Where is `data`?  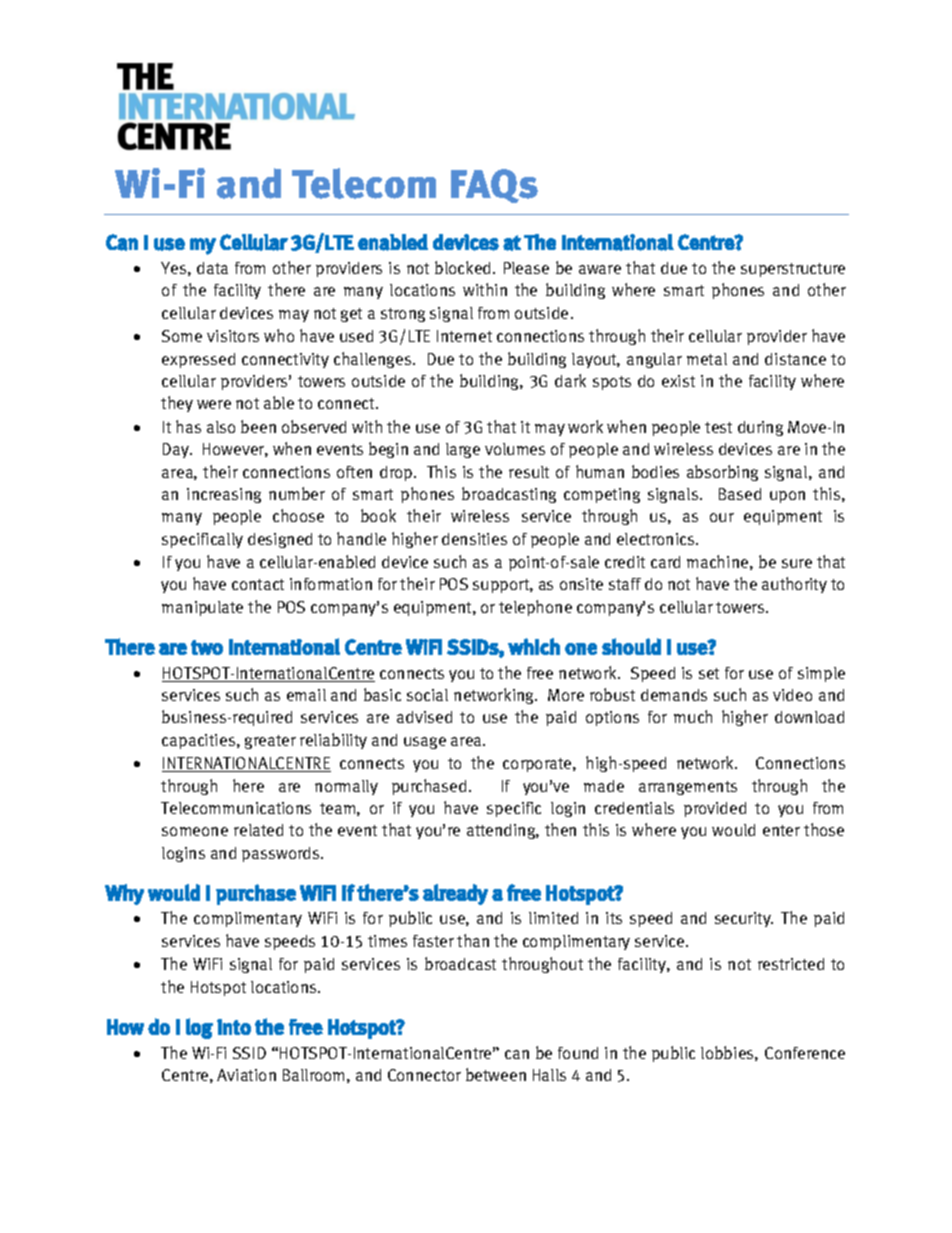 data is located at coordinates (212, 268).
